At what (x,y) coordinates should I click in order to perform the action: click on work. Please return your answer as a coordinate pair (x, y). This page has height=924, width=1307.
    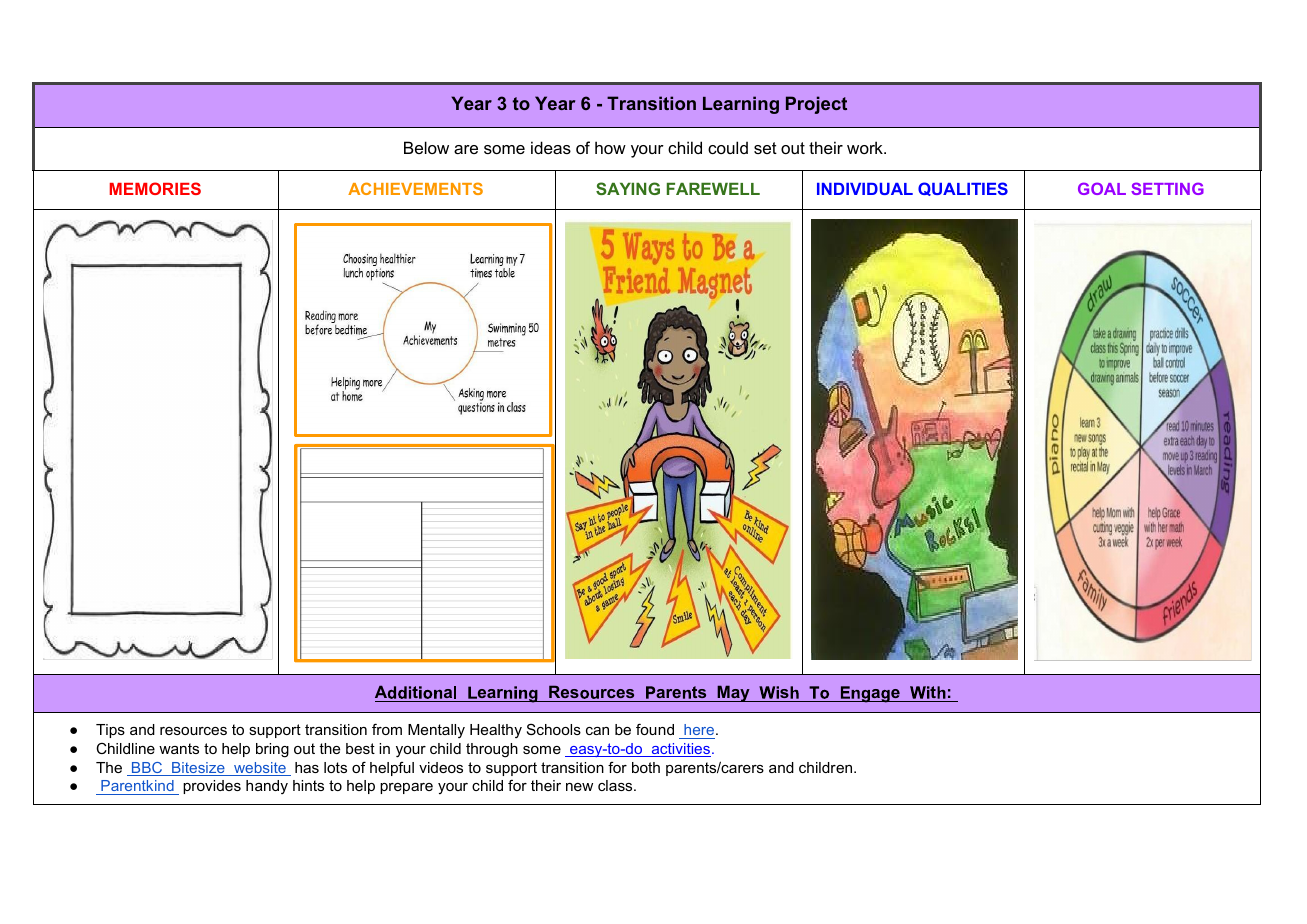
    Looking at the image, I should click on (866, 147).
